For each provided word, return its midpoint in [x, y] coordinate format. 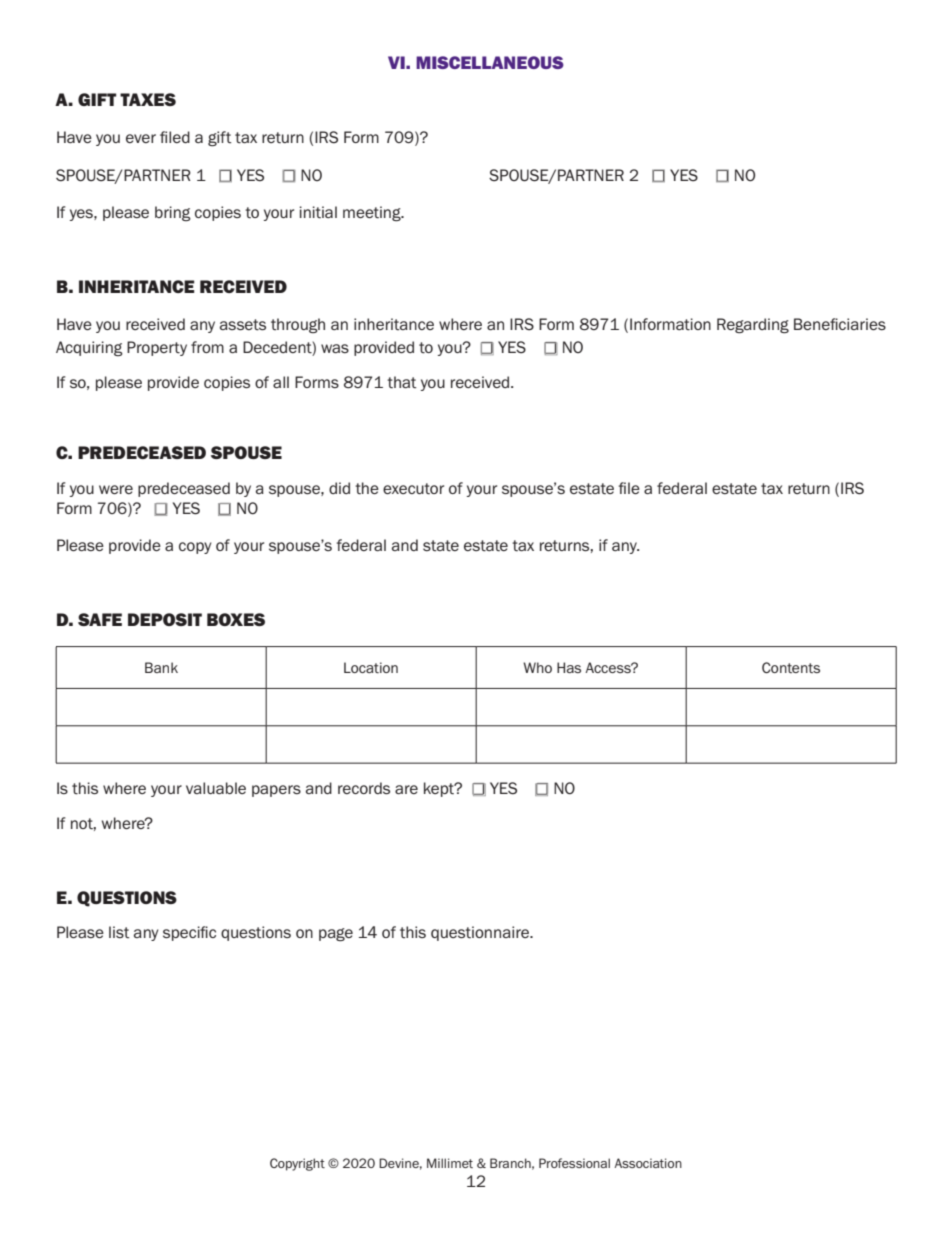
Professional [574, 1163]
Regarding [753, 325]
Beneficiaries [840, 324]
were [116, 489]
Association [648, 1163]
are [406, 789]
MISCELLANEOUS [490, 62]
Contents [791, 667]
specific [189, 933]
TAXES [148, 99]
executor [413, 489]
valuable [216, 788]
